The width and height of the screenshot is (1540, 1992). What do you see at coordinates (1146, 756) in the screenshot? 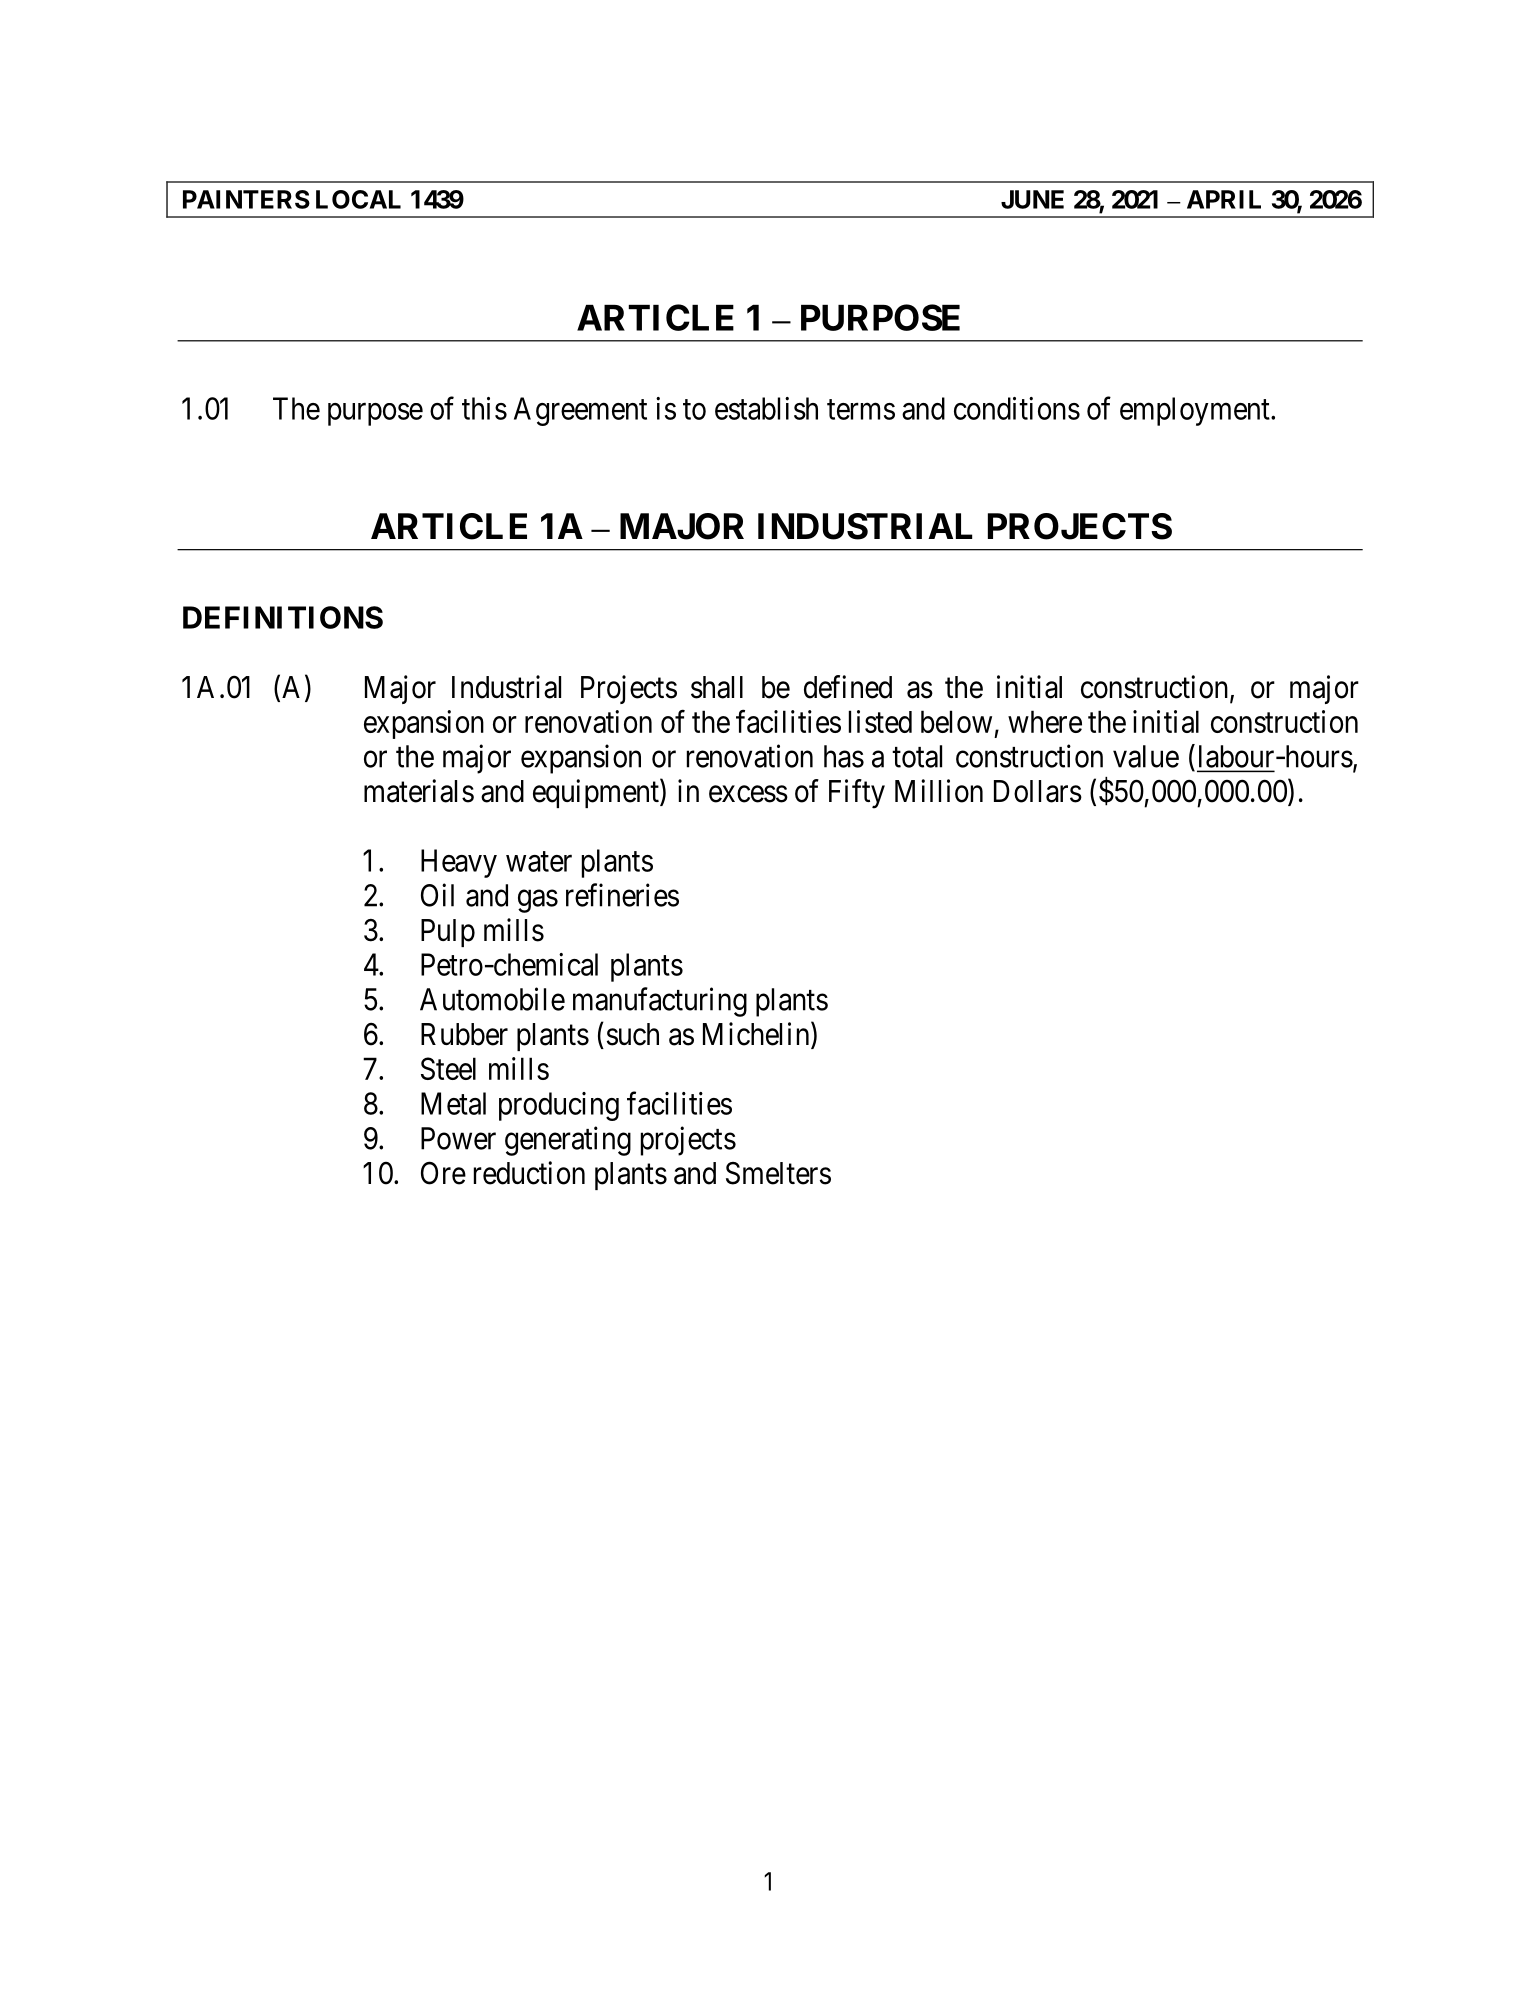
I see `value` at bounding box center [1146, 756].
